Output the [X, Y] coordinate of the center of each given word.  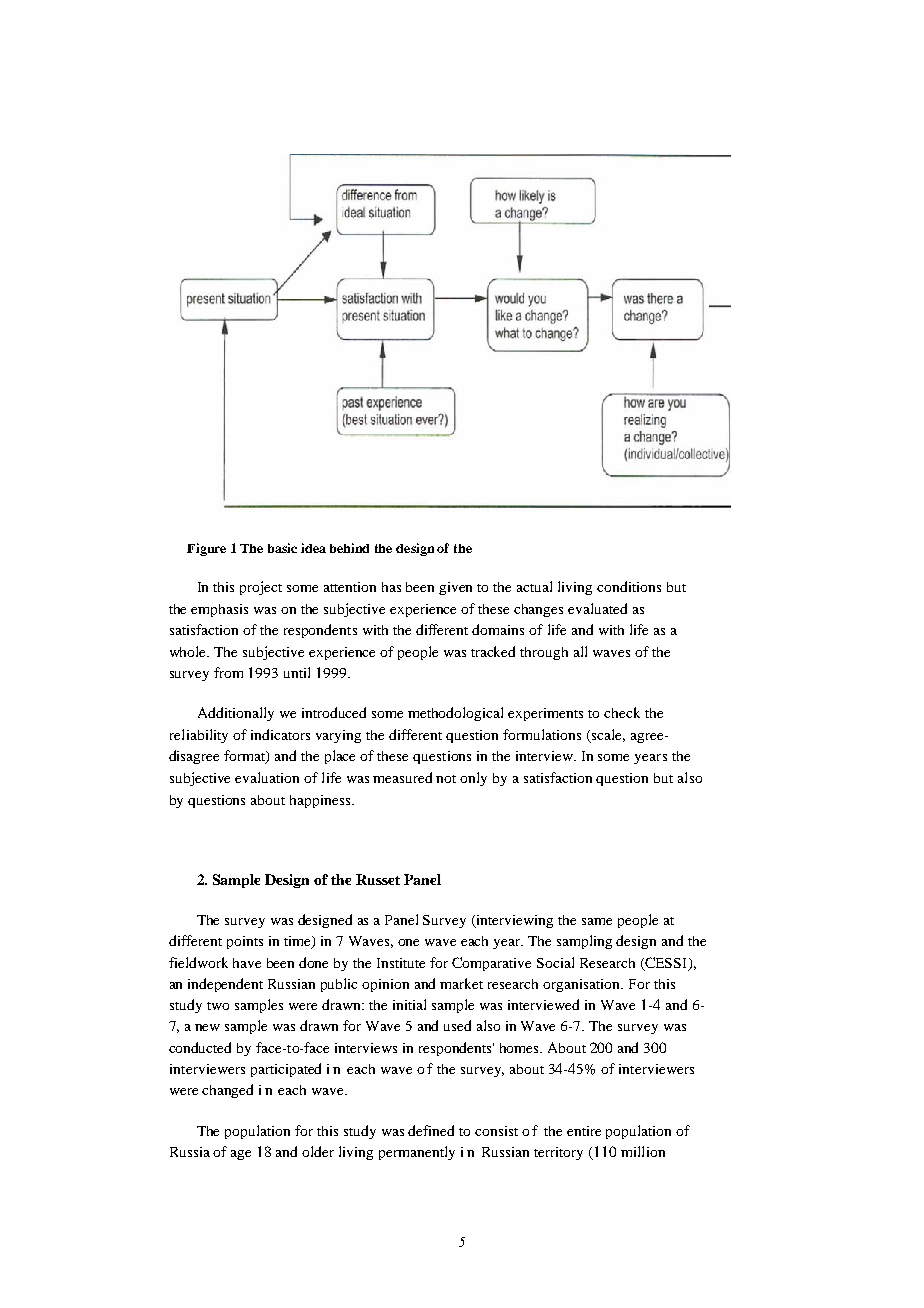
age [241, 1155]
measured [402, 777]
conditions [629, 586]
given [455, 588]
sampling [584, 942]
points [245, 942]
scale [608, 735]
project [261, 588]
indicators [280, 734]
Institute [401, 963]
